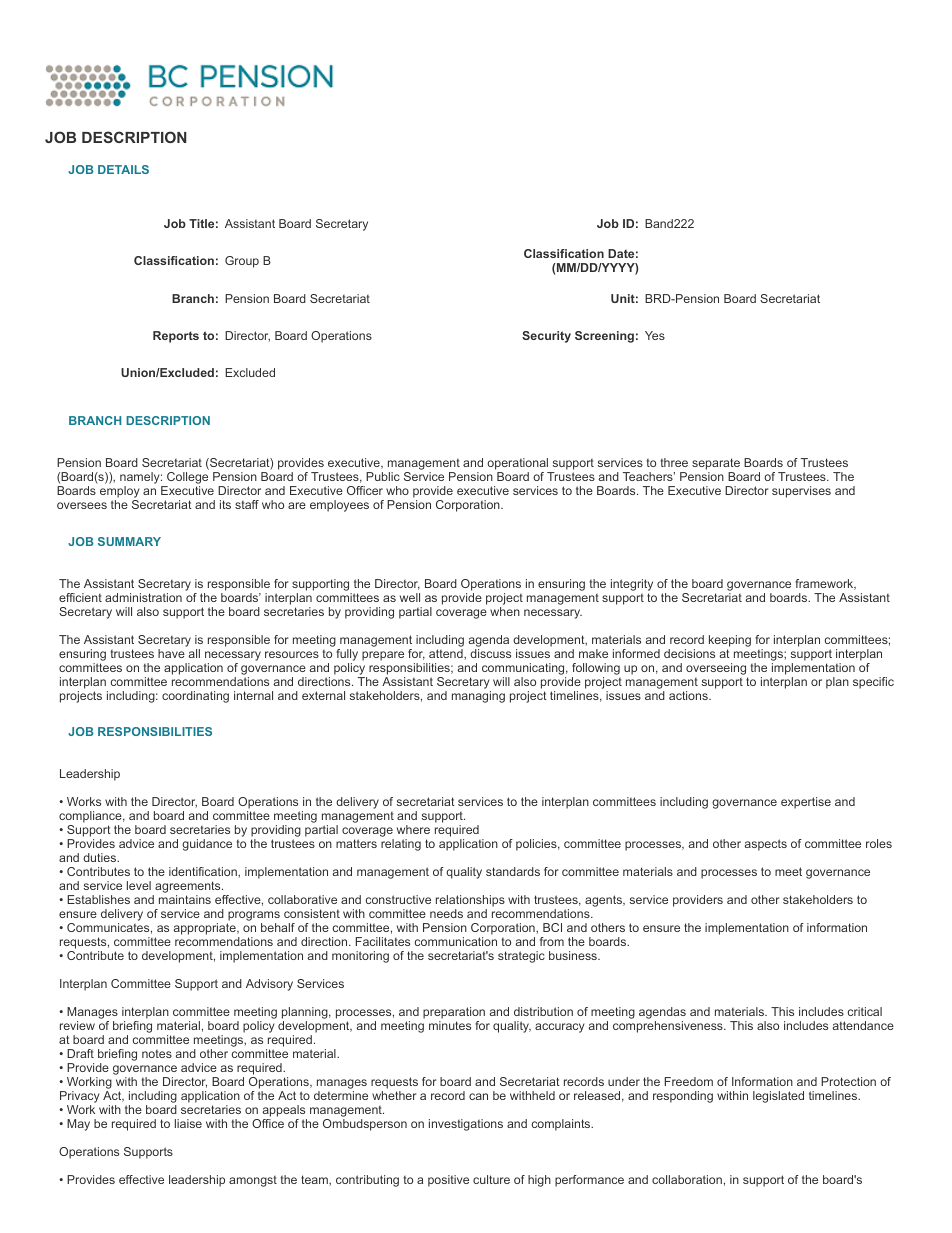  Describe the element at coordinates (519, 465) in the image. I see `operational` at that location.
